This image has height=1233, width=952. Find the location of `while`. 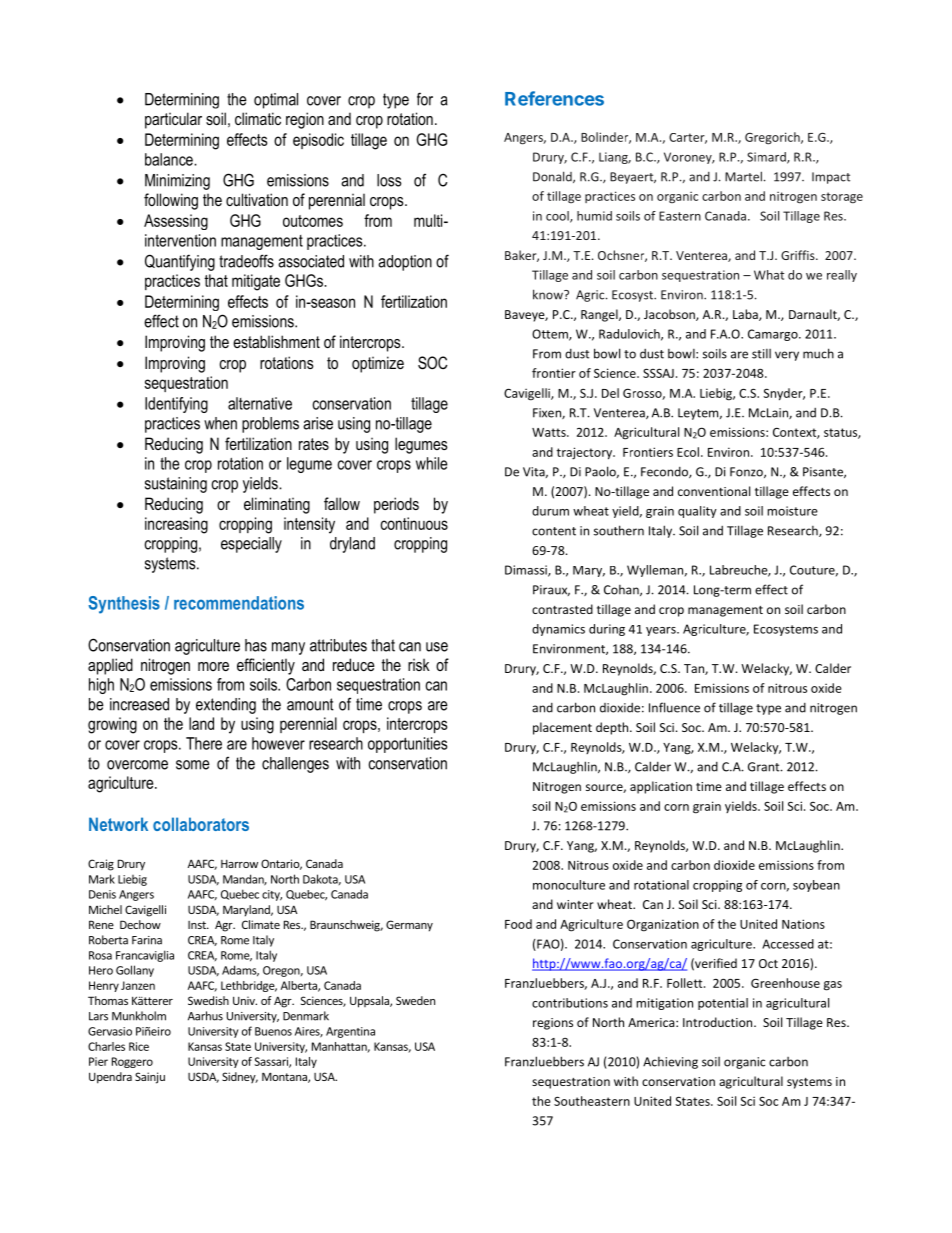

while is located at coordinates (431, 463).
